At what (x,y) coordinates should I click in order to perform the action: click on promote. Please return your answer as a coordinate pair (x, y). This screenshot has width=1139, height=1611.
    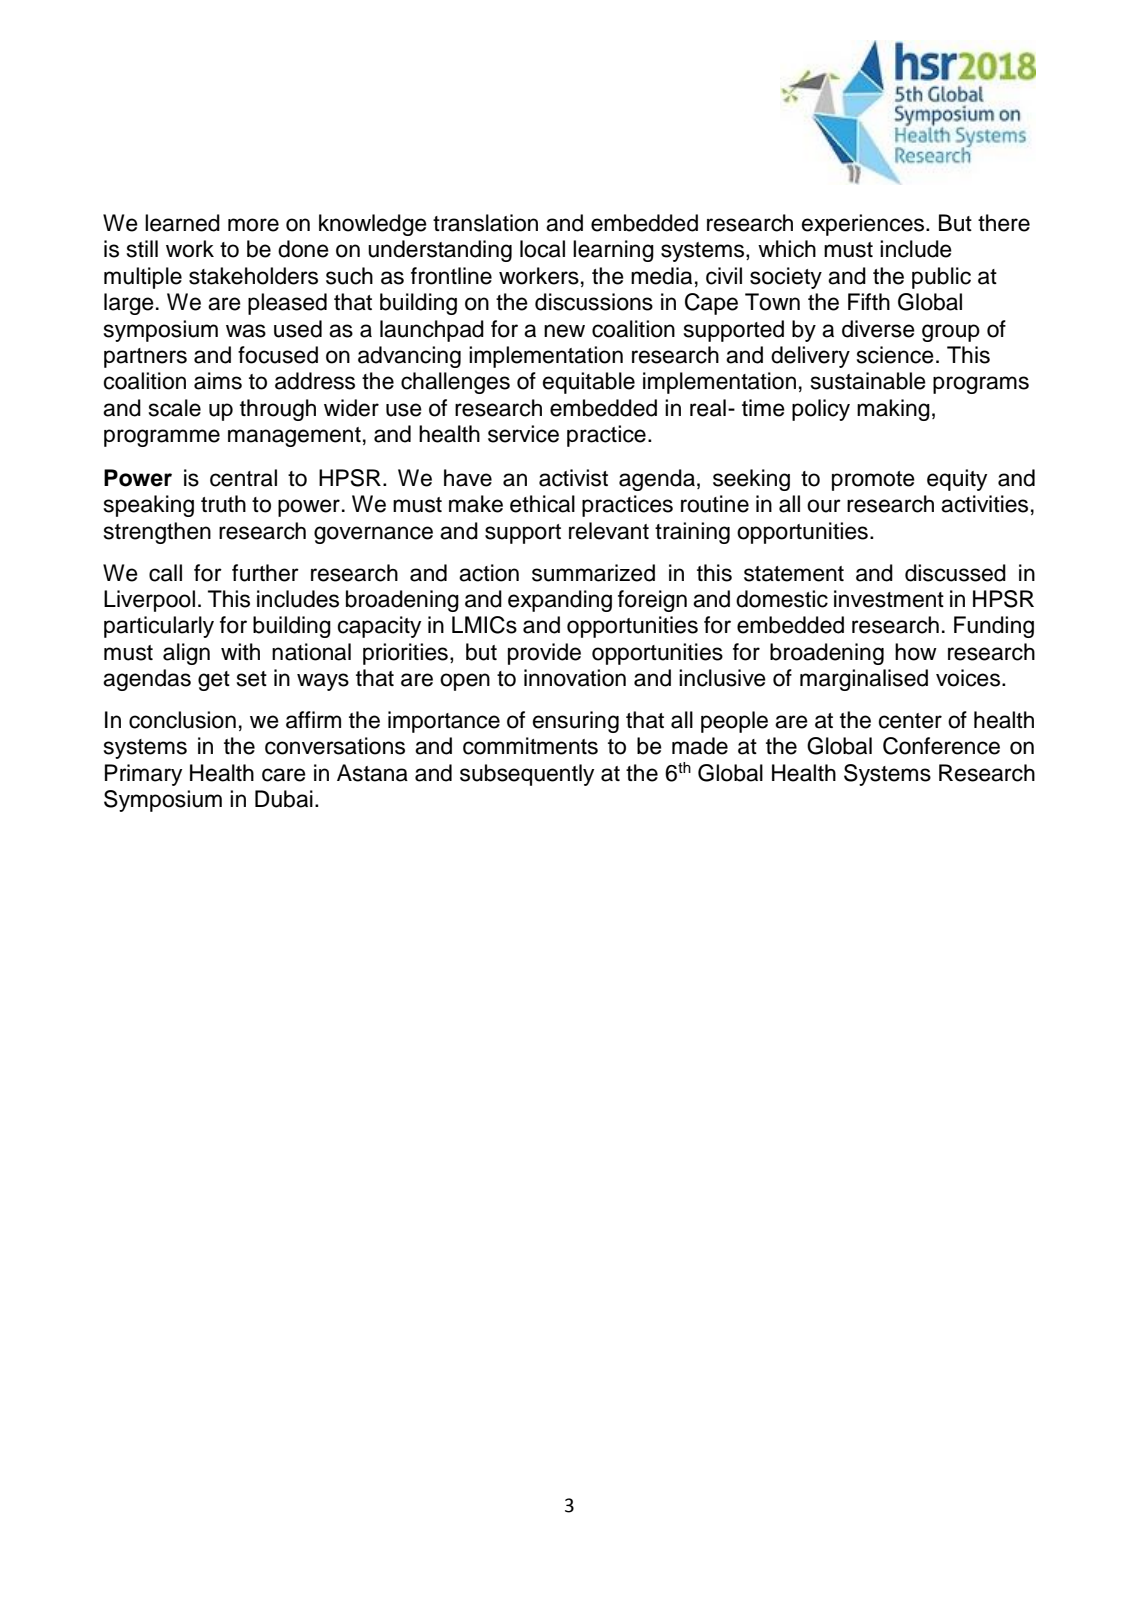
    Looking at the image, I should click on (873, 481).
